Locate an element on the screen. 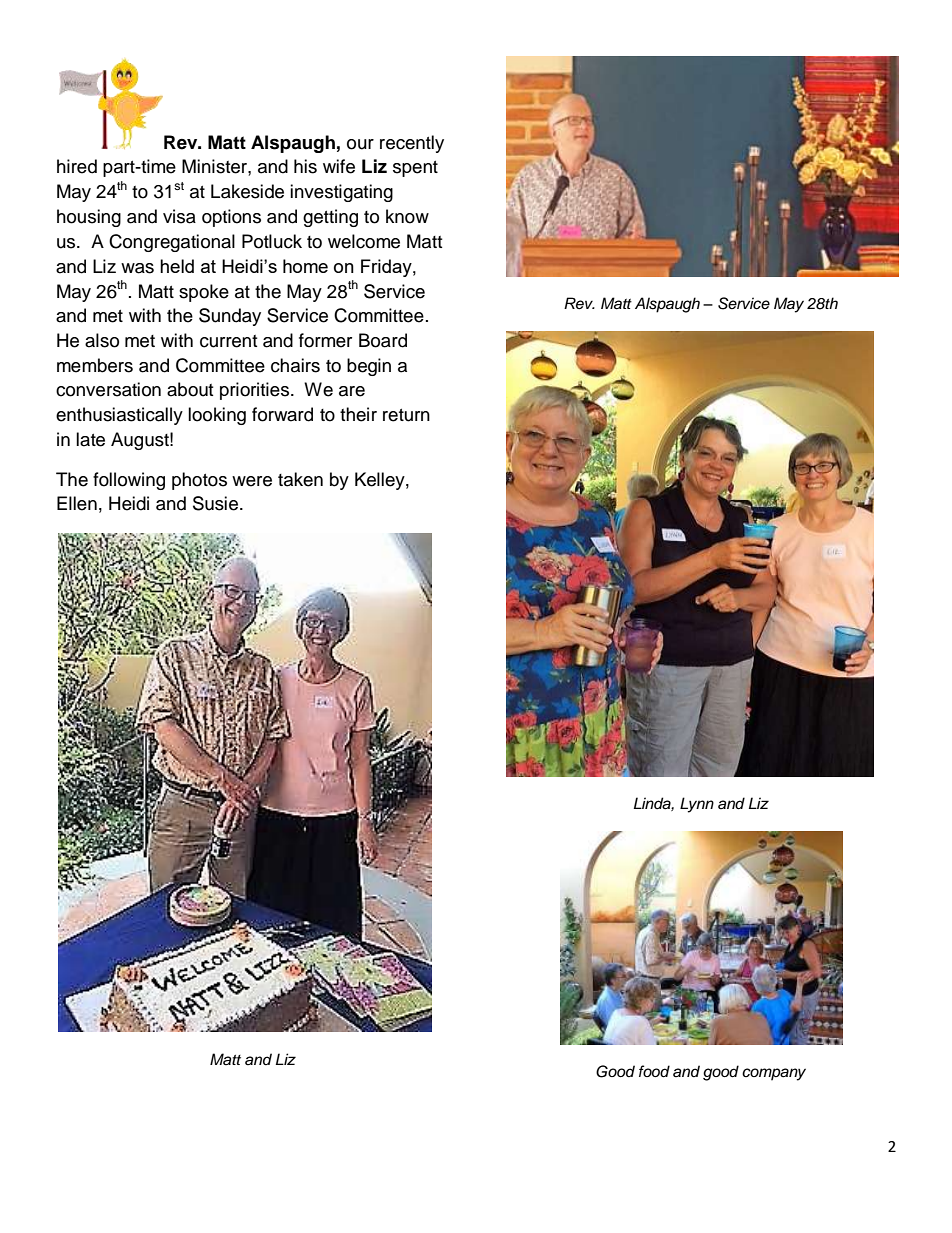 The height and width of the screenshot is (1233, 952). were is located at coordinates (252, 481).
